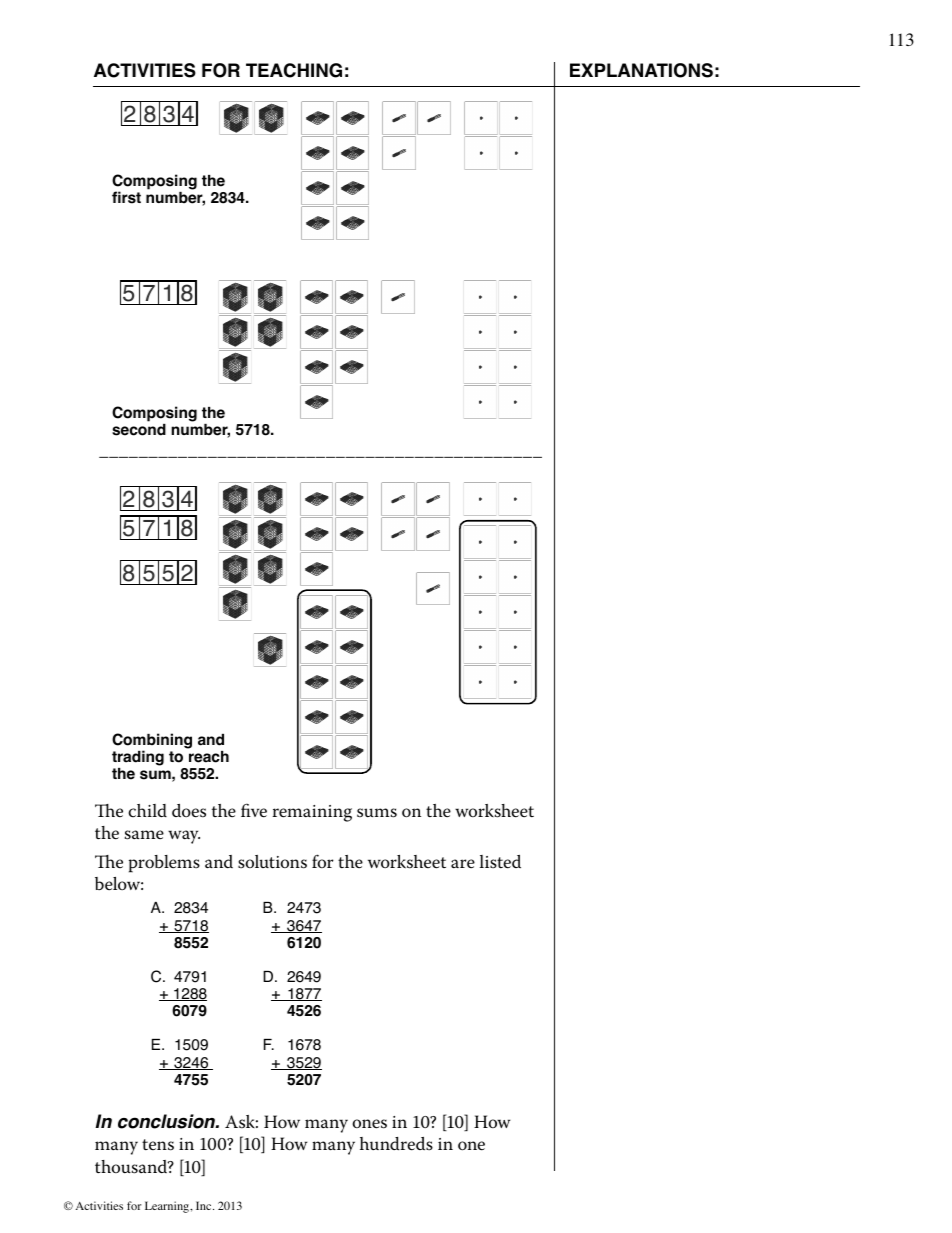 This document has height=1233, width=952. What do you see at coordinates (152, 742) in the document?
I see `Combining` at bounding box center [152, 742].
